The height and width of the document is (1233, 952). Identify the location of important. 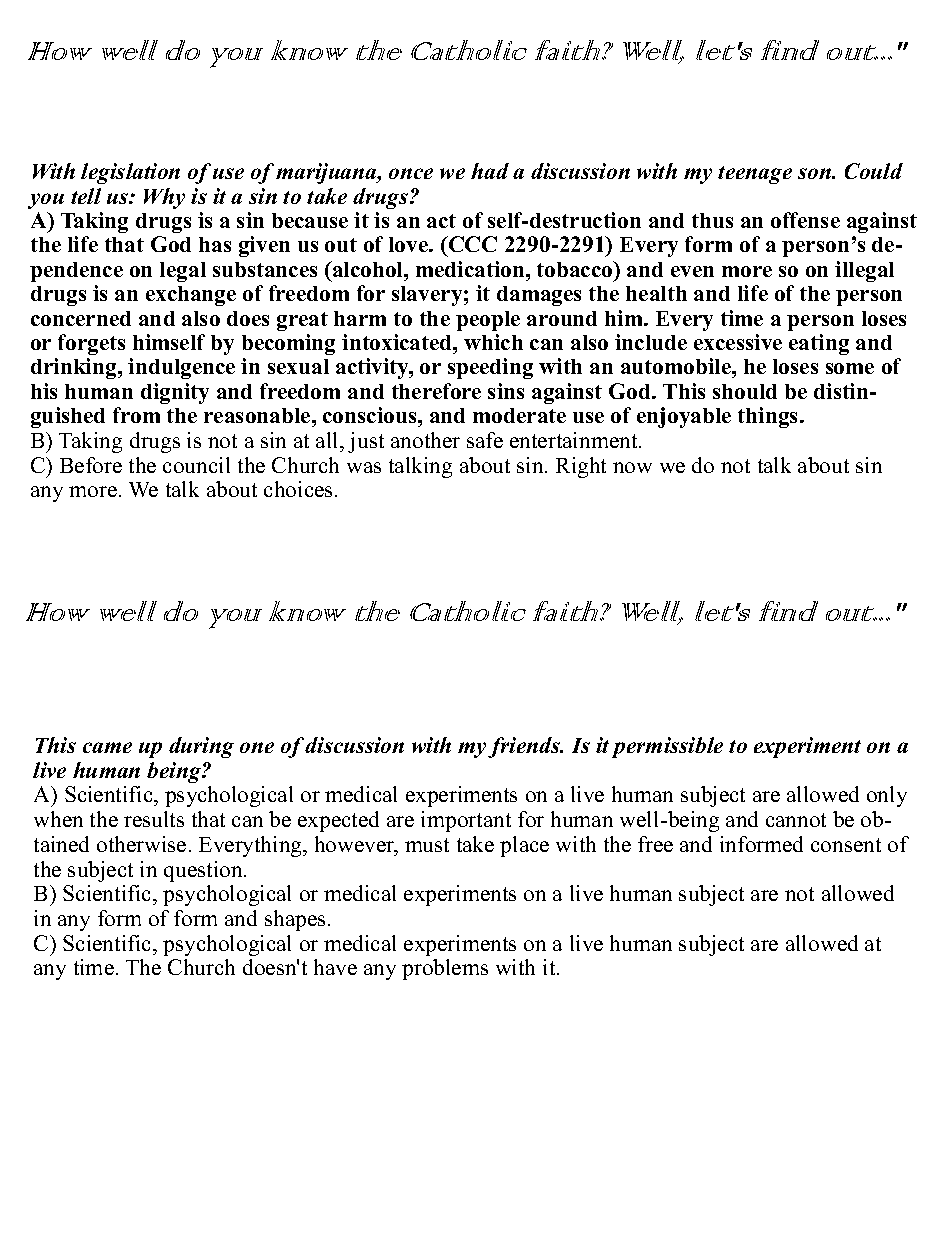
(466, 821).
